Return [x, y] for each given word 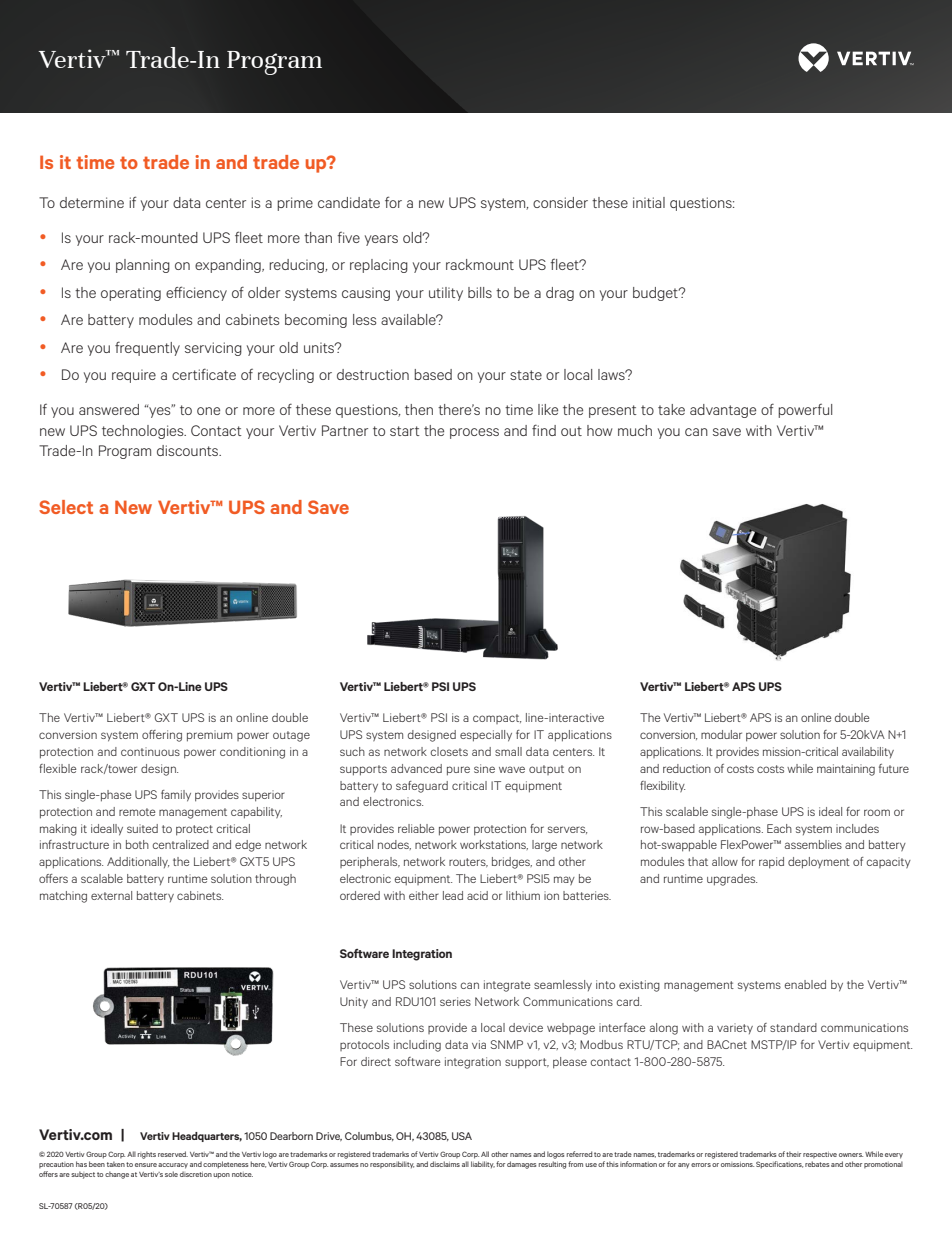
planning [143, 266]
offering [162, 736]
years [381, 240]
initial [649, 202]
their [793, 1154]
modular [721, 734]
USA [462, 1136]
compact [497, 719]
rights [147, 1155]
